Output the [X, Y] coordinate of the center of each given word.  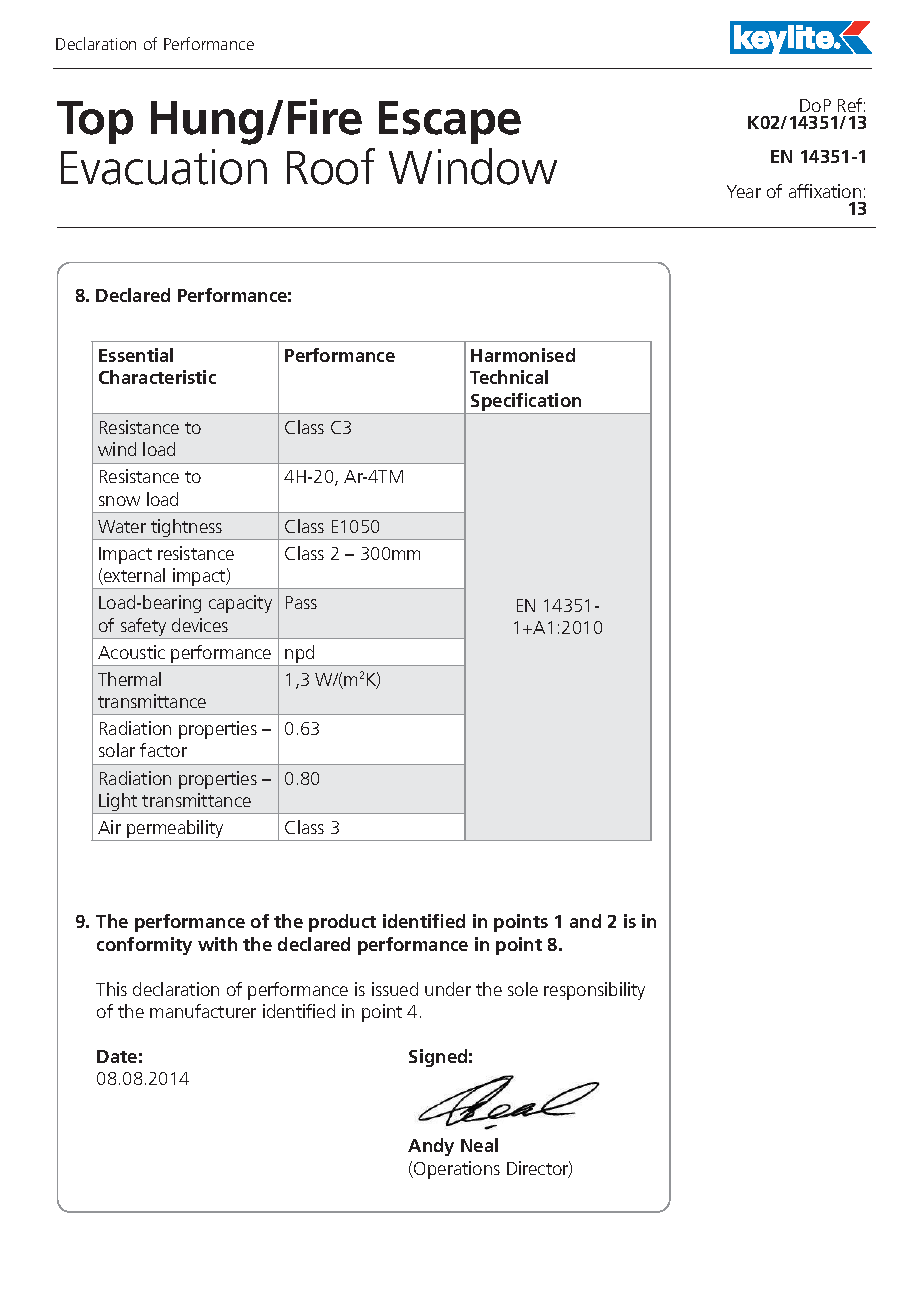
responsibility [594, 991]
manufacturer [203, 1011]
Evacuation [164, 167]
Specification [527, 403]
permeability [175, 830]
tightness [187, 529]
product [342, 923]
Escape [450, 122]
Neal [479, 1145]
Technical [509, 377]
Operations [456, 1170]
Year [744, 191]
